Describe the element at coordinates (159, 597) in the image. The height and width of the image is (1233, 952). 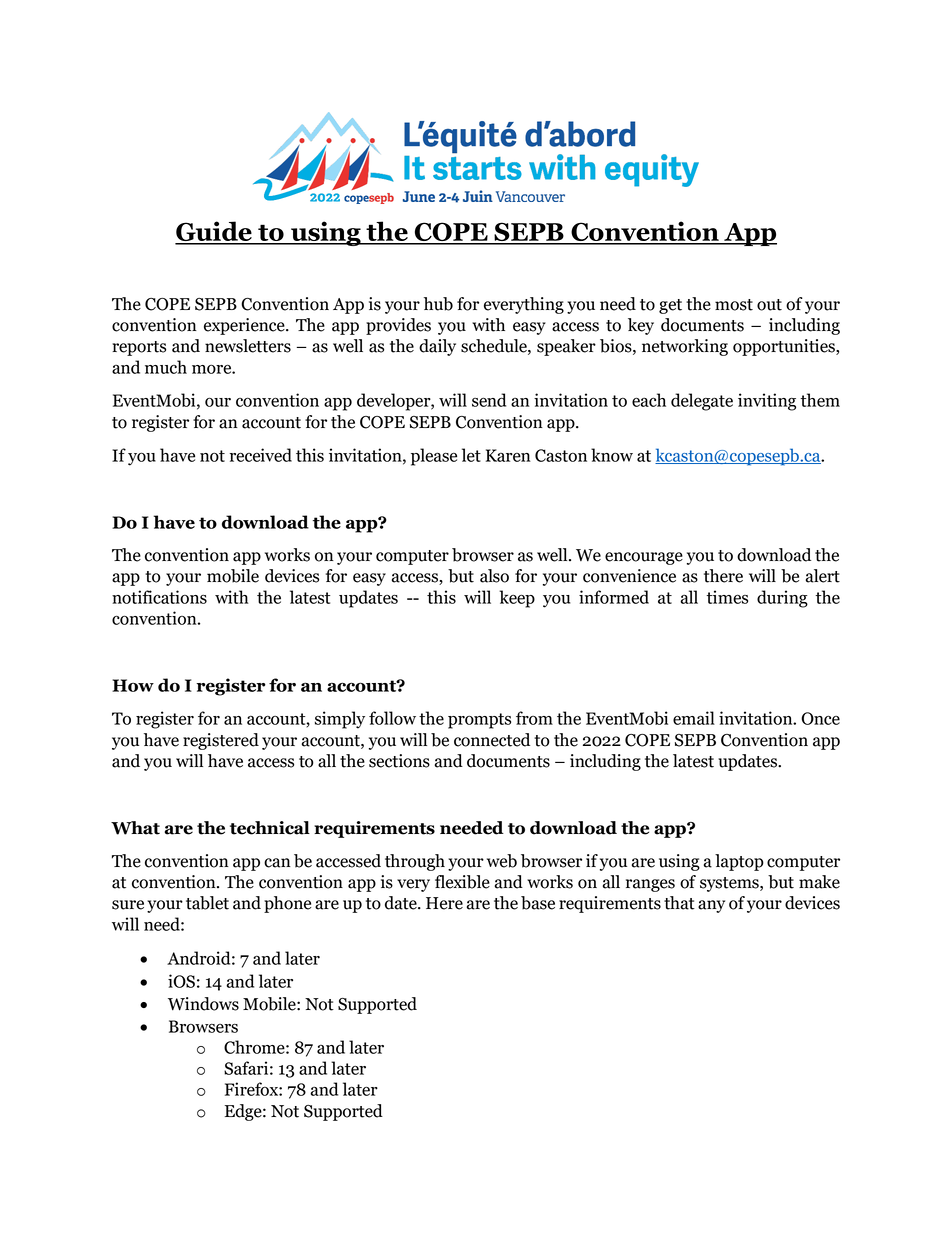
I see `notifications` at that location.
